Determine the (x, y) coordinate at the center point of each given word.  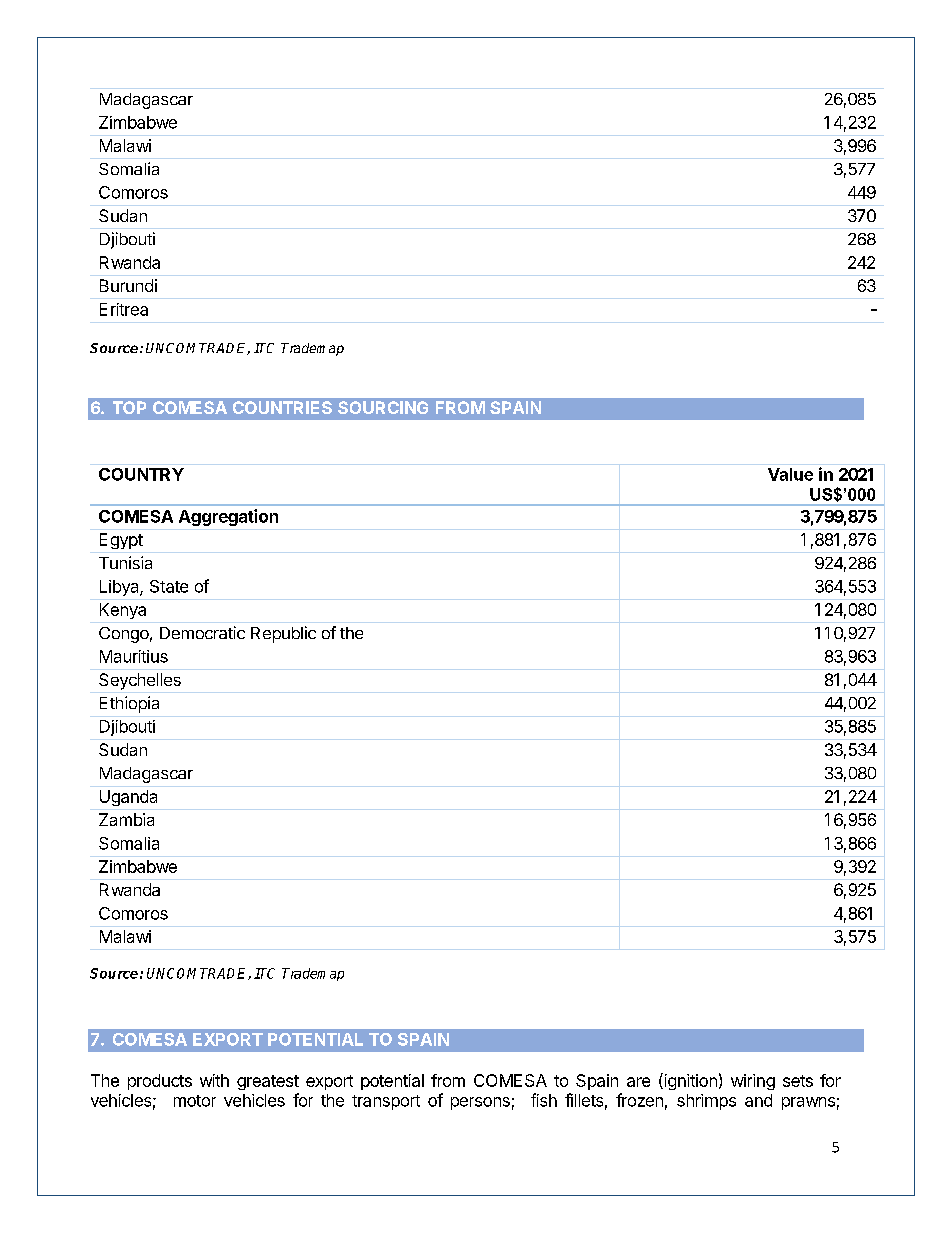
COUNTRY (141, 474)
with (214, 1080)
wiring (753, 1082)
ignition (689, 1081)
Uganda (128, 798)
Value (790, 474)
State (169, 586)
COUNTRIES (282, 407)
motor (195, 1101)
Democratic (202, 632)
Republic (283, 634)
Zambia (126, 819)
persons (480, 1103)
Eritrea (124, 309)
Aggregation (228, 517)
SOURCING (383, 407)
